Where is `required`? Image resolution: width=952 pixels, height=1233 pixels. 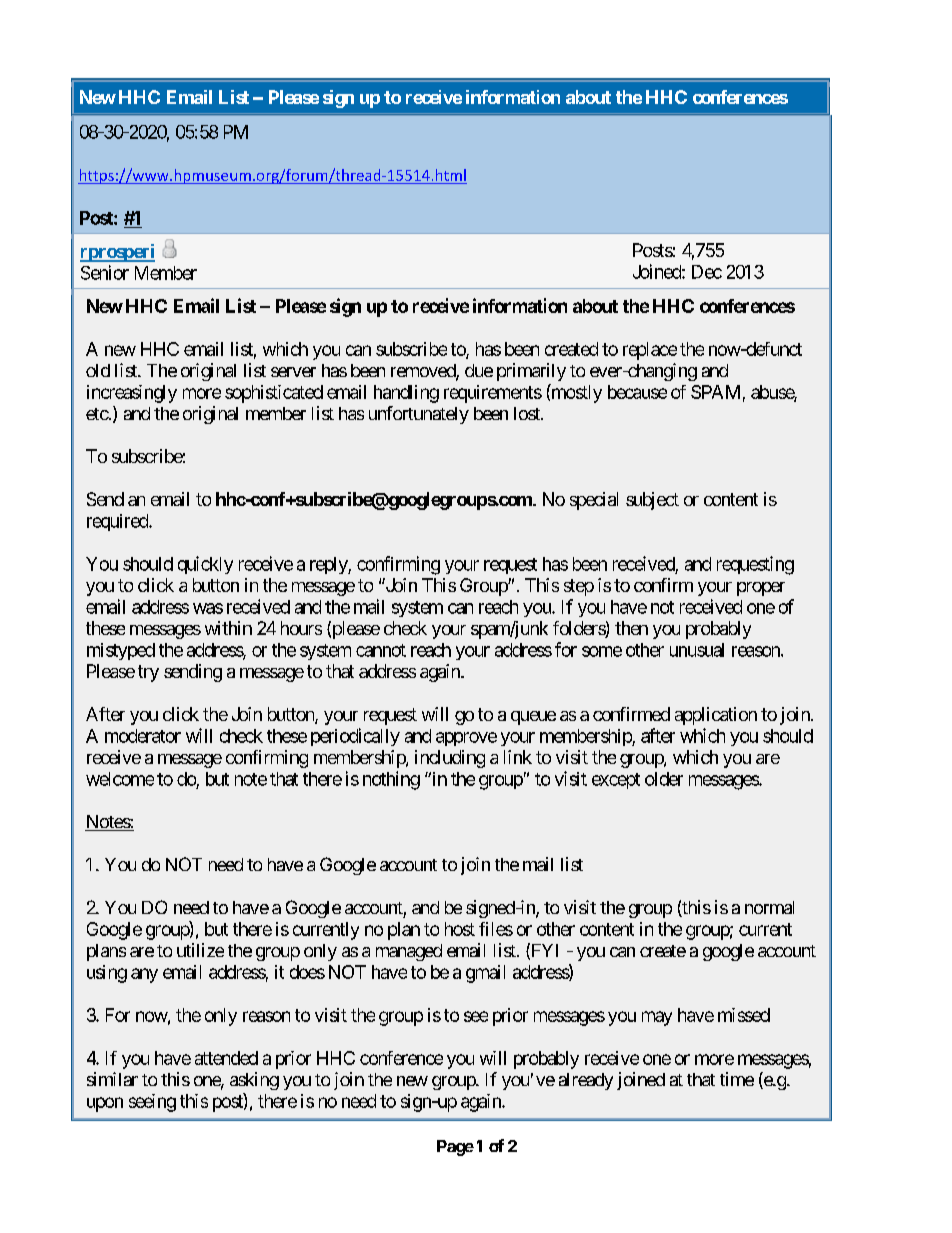 required is located at coordinates (118, 522).
